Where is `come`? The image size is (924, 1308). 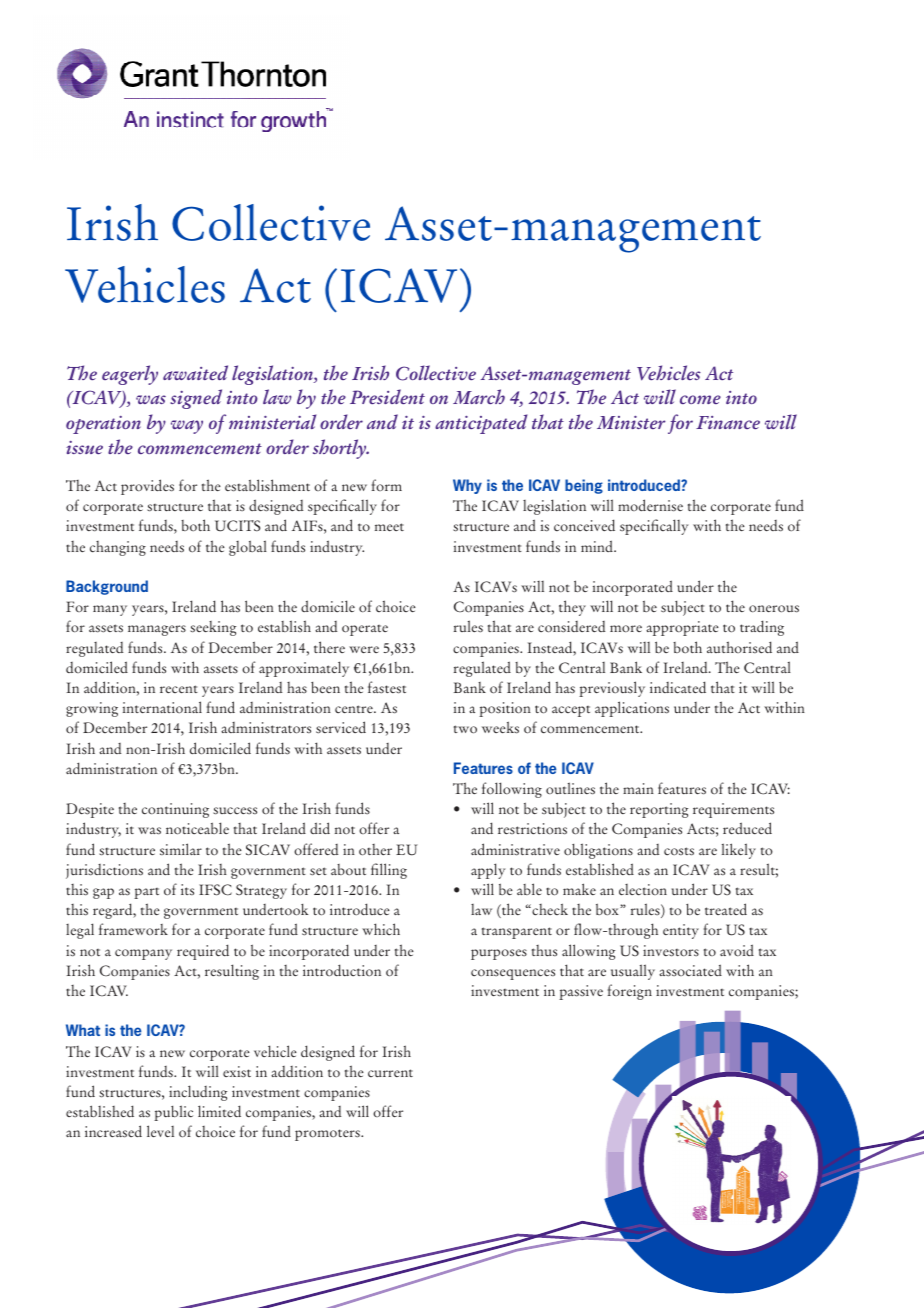 come is located at coordinates (700, 399).
